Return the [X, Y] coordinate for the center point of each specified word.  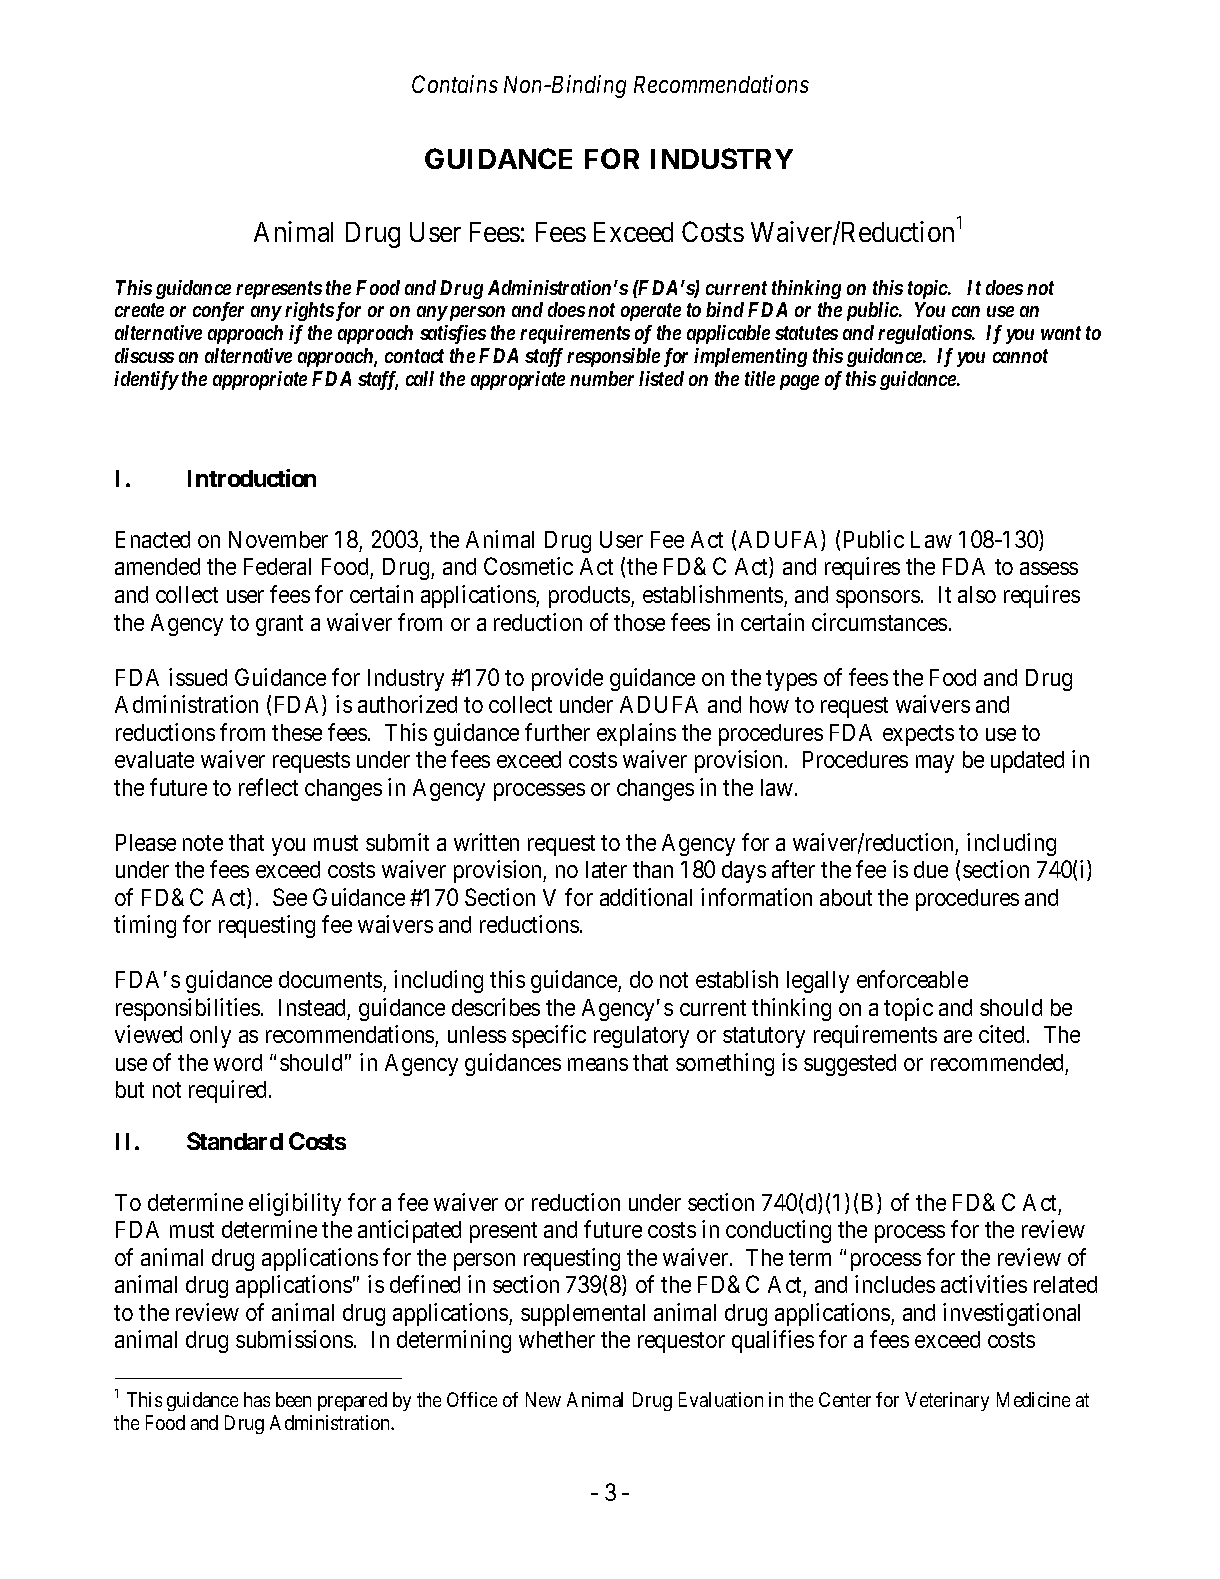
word [238, 1062]
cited [1001, 1034]
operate [651, 312]
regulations [925, 334]
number [602, 378]
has [257, 1399]
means [598, 1064]
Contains [455, 84]
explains [636, 734]
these [297, 732]
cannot [1020, 356]
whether [557, 1339]
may [935, 764]
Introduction [252, 478]
